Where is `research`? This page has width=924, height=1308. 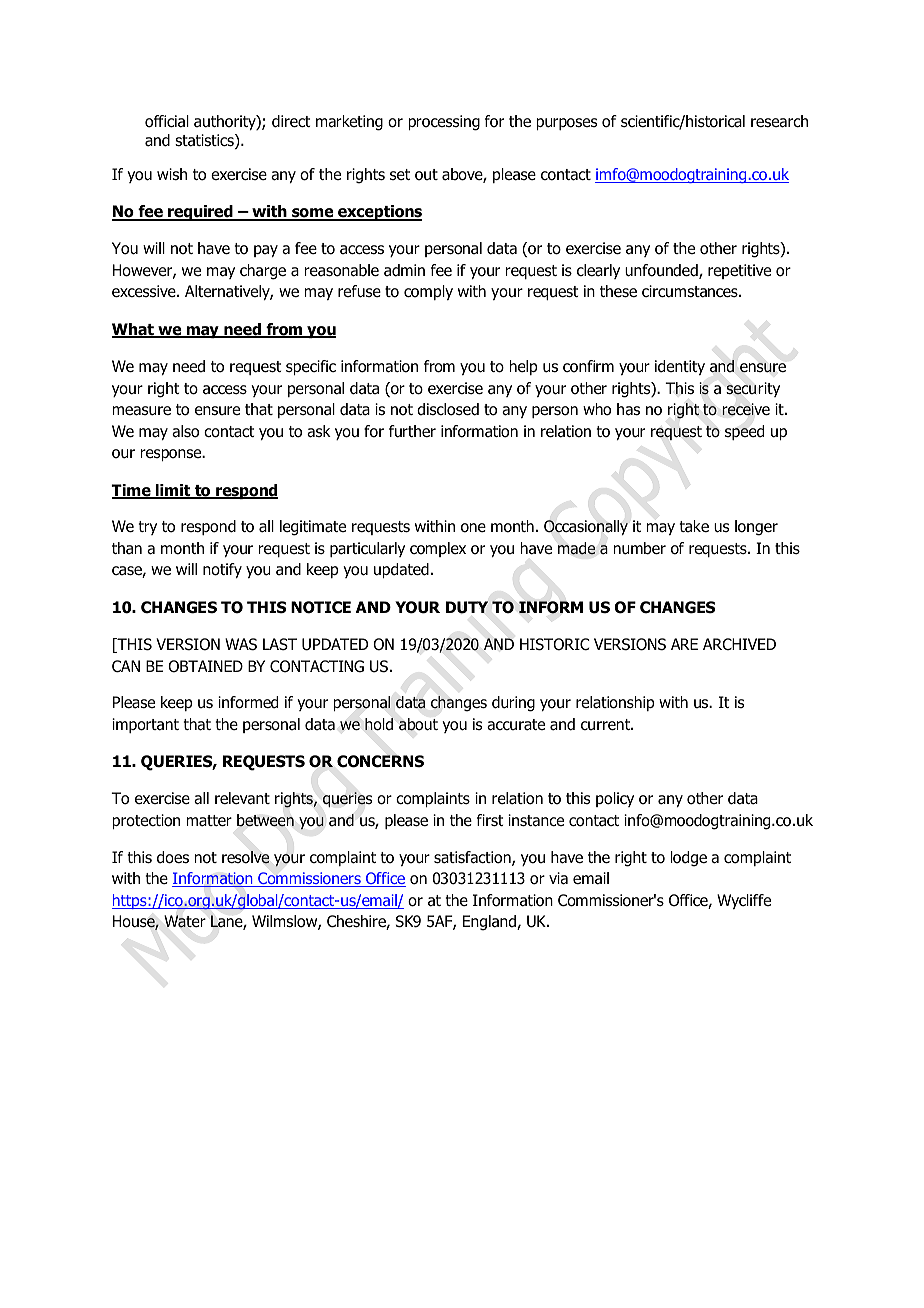
research is located at coordinates (779, 121).
